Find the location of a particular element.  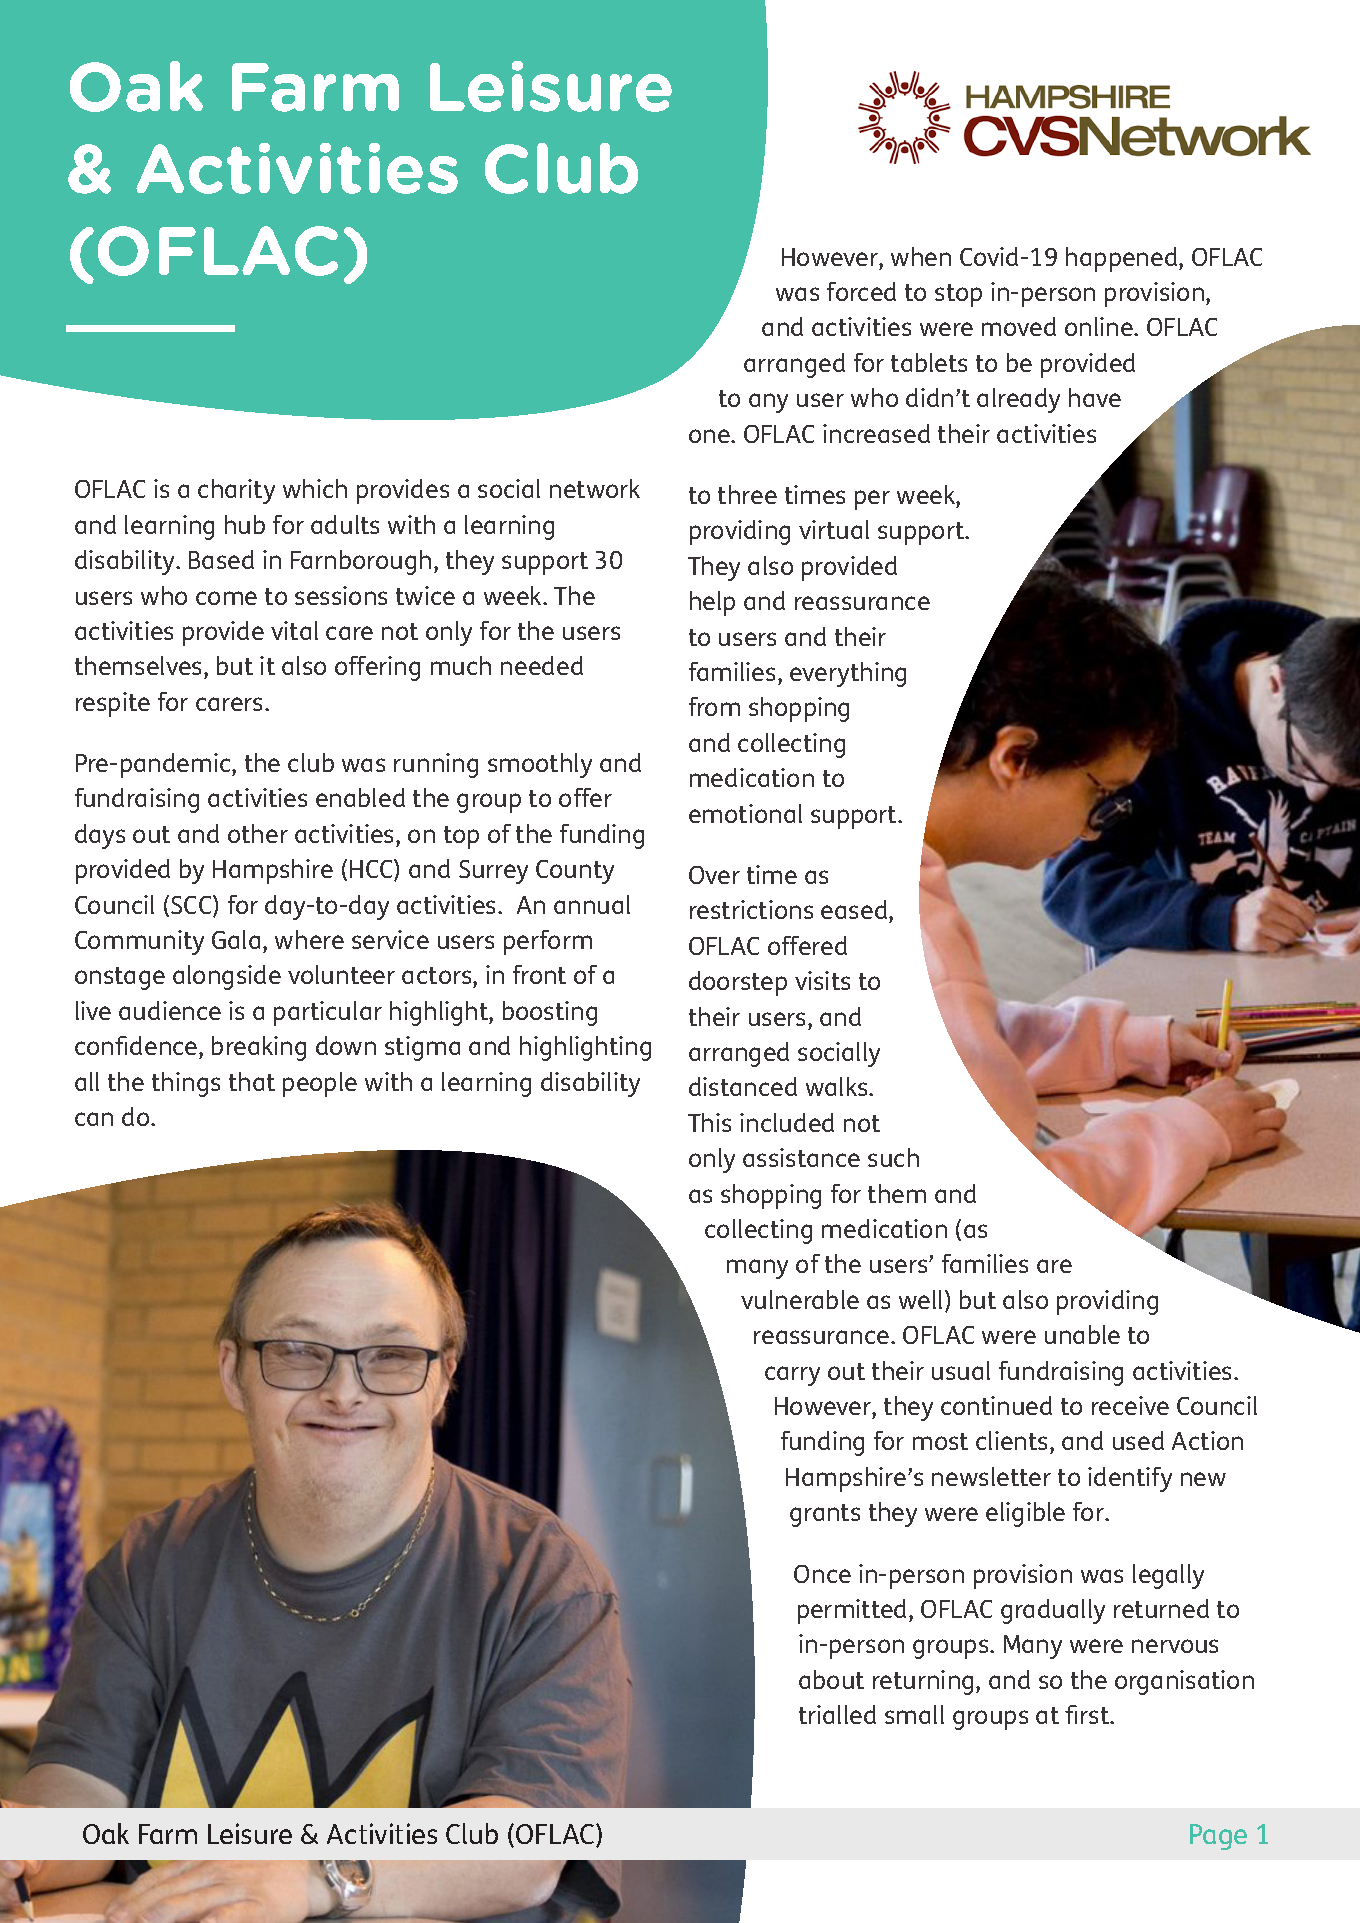

such is located at coordinates (893, 1157).
